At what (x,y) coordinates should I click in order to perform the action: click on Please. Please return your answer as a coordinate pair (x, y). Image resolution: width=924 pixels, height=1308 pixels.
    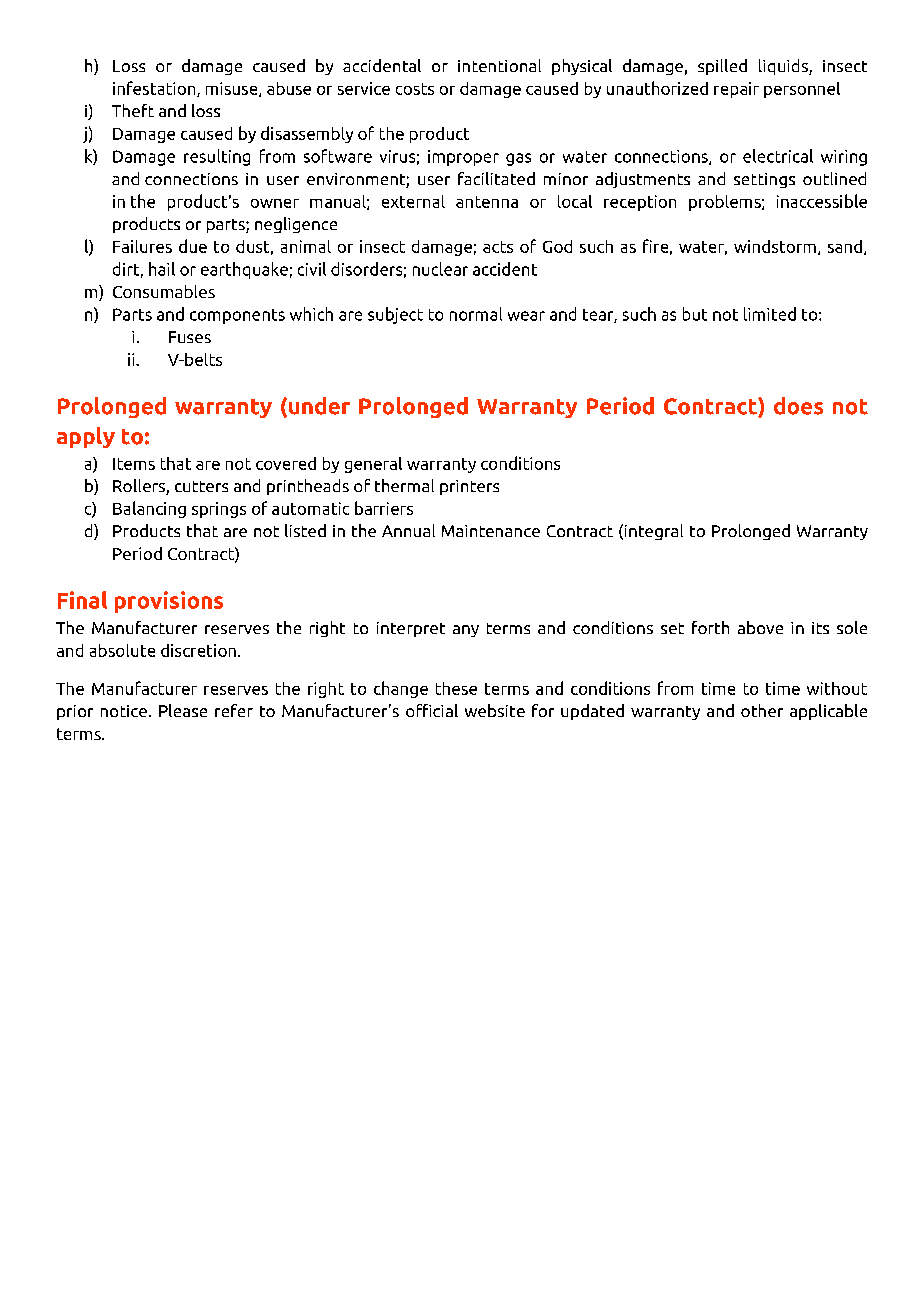
    Looking at the image, I should click on (183, 710).
